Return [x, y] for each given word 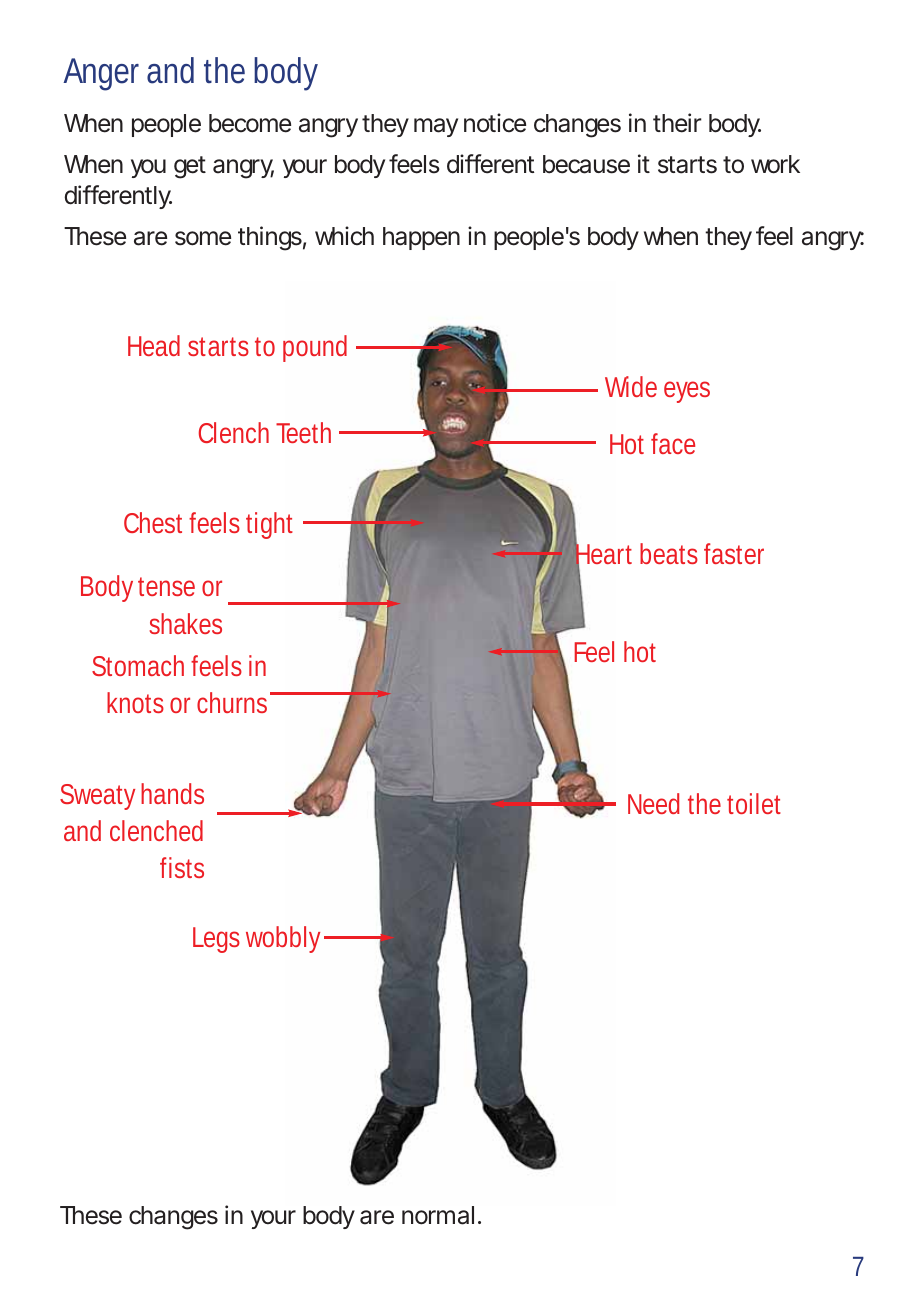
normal [438, 1215]
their [677, 123]
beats [669, 553]
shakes [185, 623]
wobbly [283, 939]
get [190, 167]
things [270, 238]
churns [232, 702]
